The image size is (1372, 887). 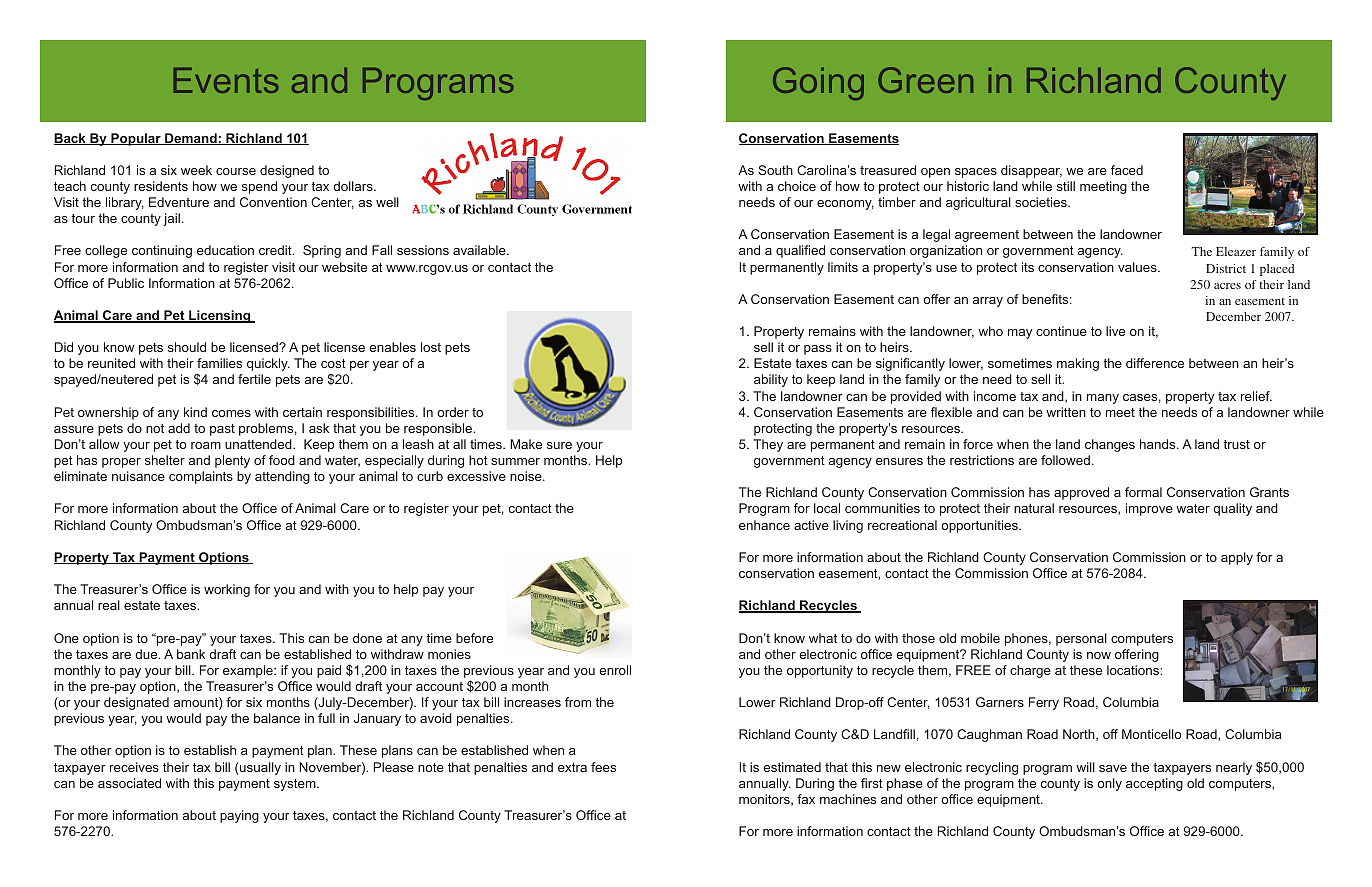 I want to click on Green, so click(x=925, y=80).
